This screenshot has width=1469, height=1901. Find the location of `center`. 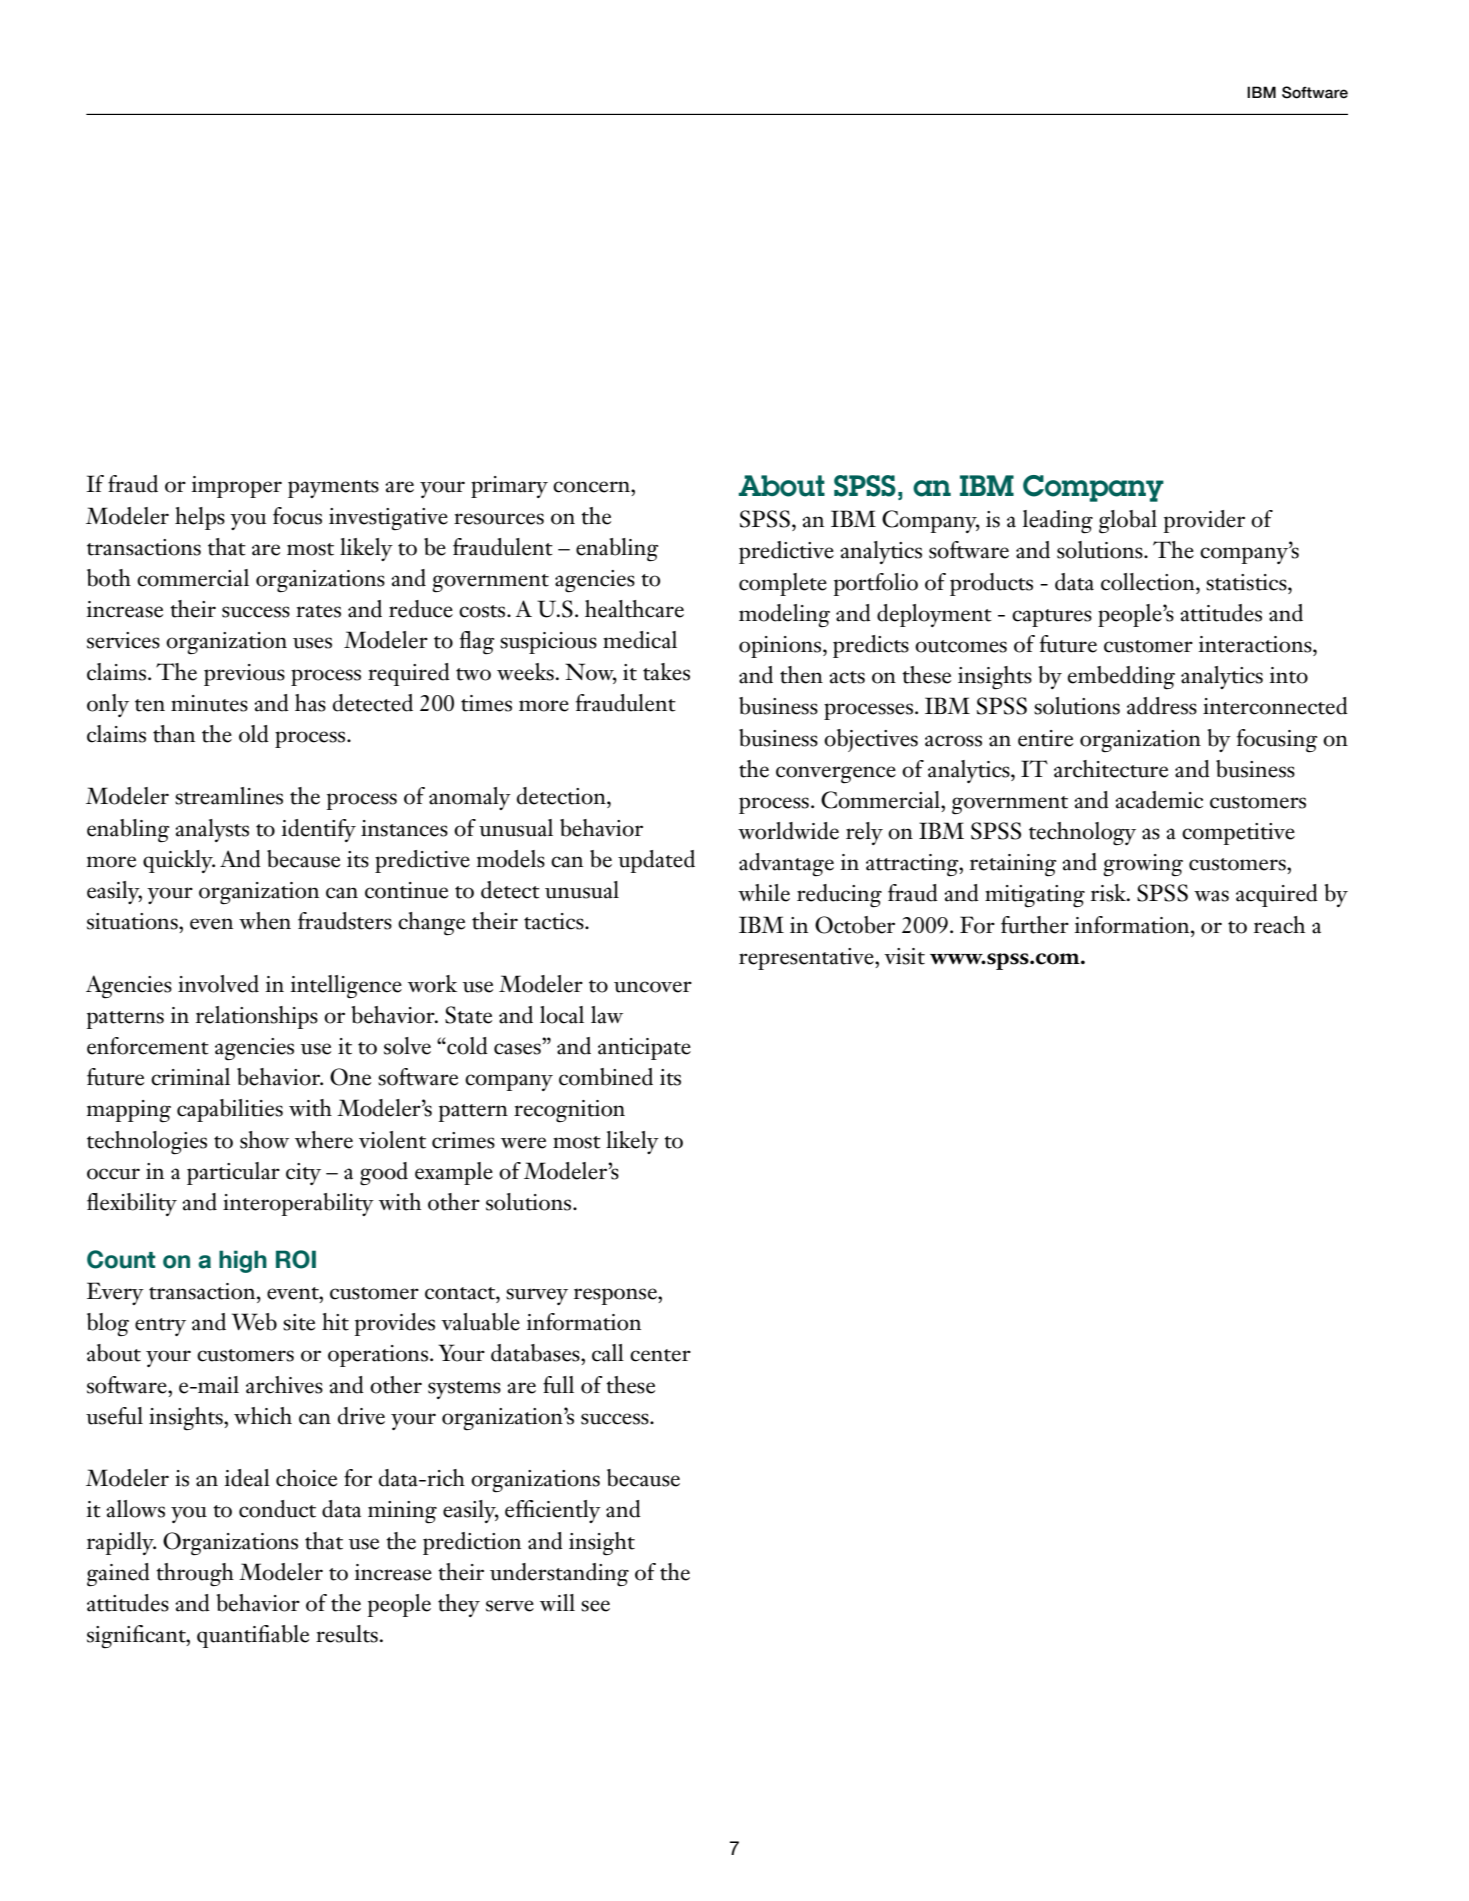

center is located at coordinates (660, 1355).
